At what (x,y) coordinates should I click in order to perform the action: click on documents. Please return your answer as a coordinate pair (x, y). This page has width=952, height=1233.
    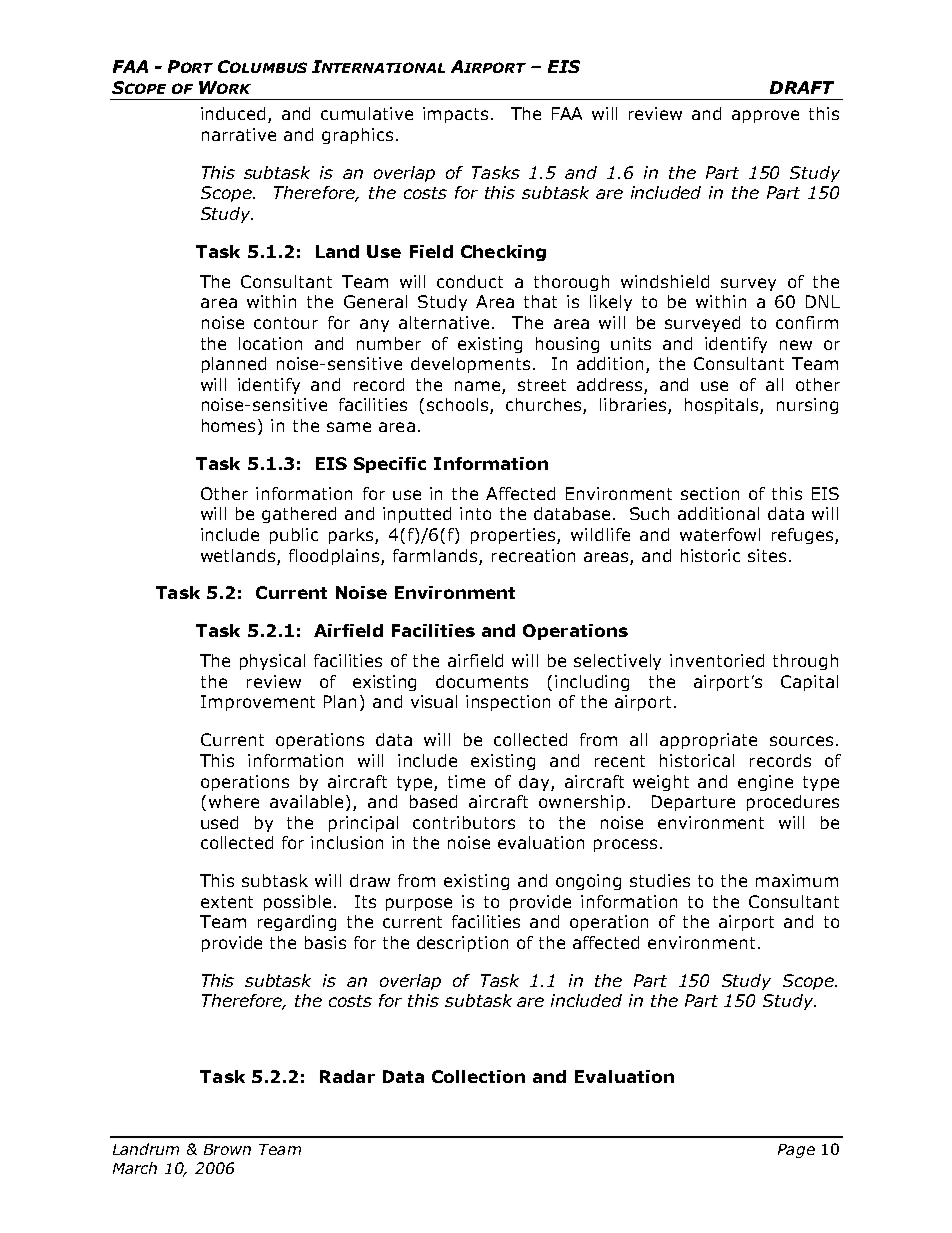
    Looking at the image, I should click on (482, 681).
